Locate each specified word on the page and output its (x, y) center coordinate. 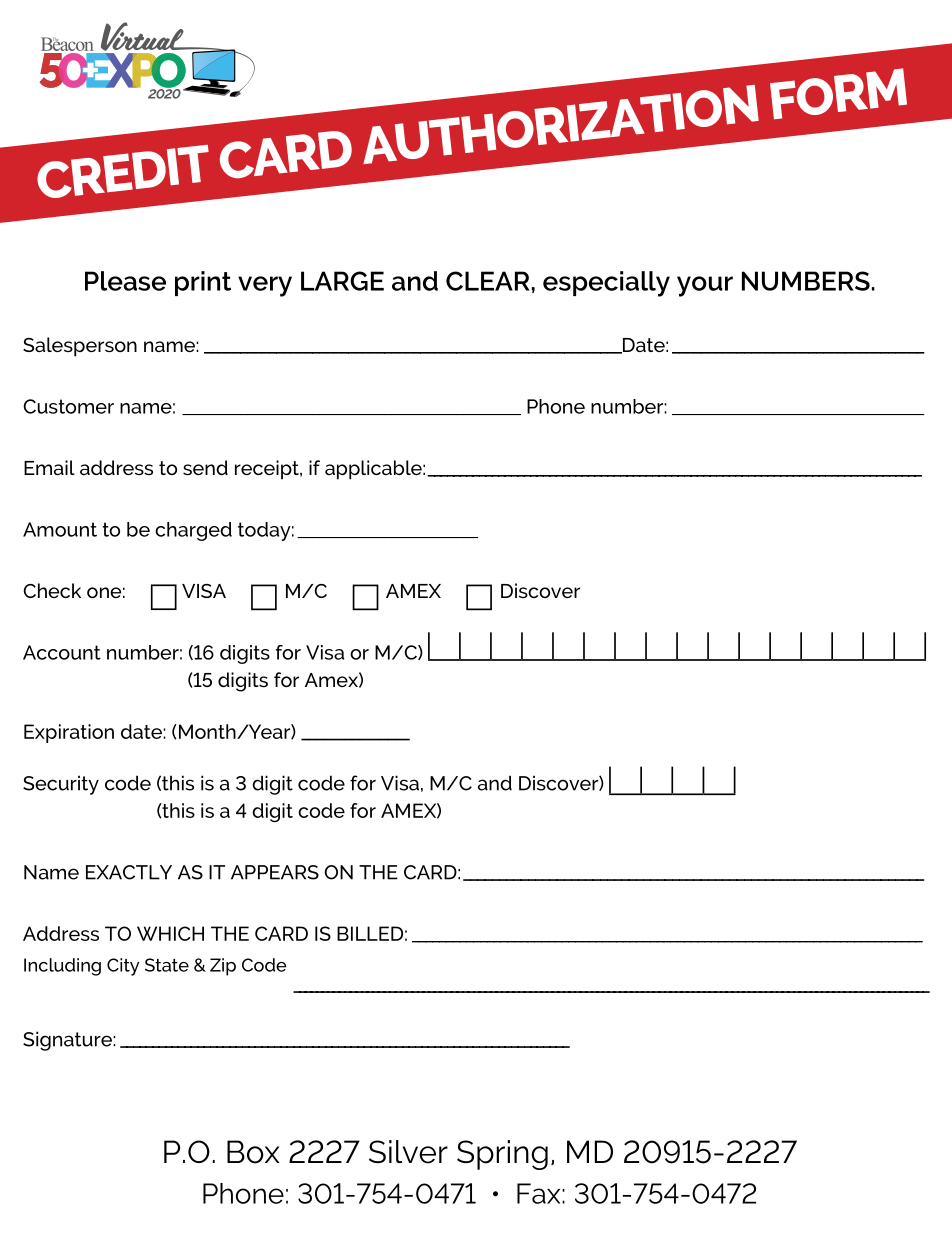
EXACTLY (129, 872)
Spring (502, 1155)
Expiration (69, 733)
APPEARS (275, 872)
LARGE (342, 281)
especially (606, 284)
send (205, 467)
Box (253, 1152)
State (167, 965)
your (705, 286)
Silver (408, 1152)
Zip (223, 967)
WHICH (170, 933)
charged (193, 531)
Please (125, 281)
